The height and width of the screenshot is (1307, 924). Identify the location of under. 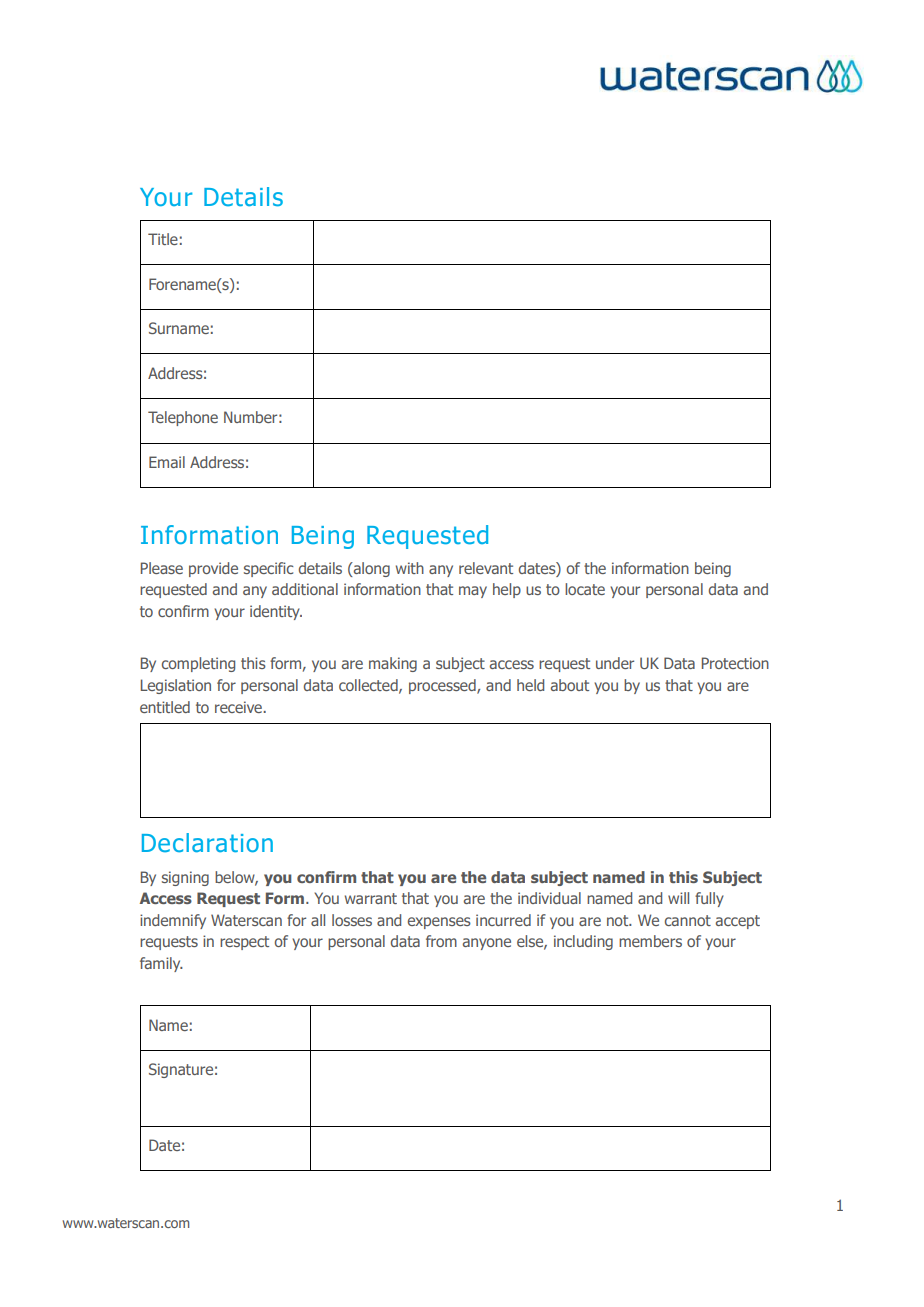
(615, 663).
